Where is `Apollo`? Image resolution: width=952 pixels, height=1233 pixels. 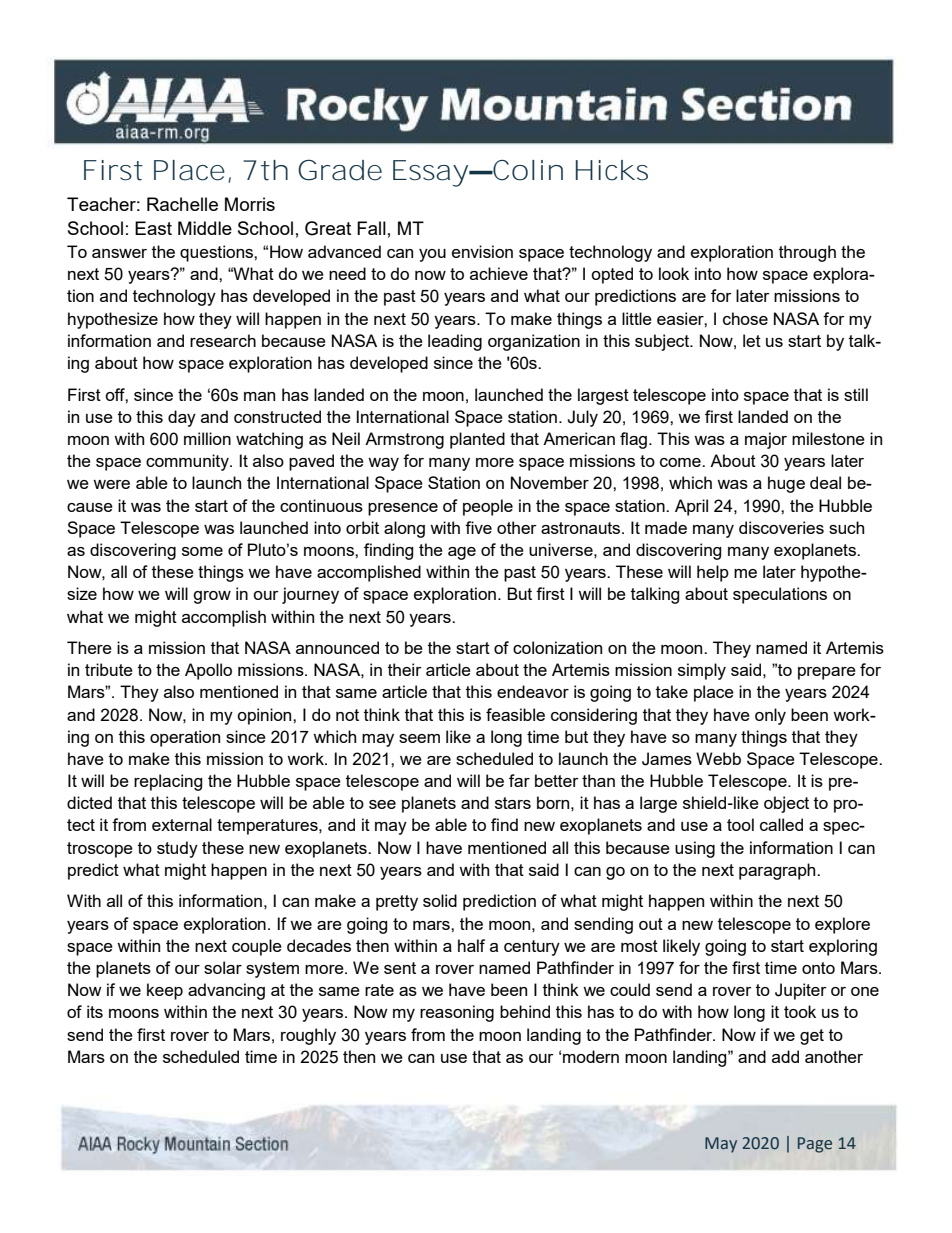
Apollo is located at coordinates (208, 671).
